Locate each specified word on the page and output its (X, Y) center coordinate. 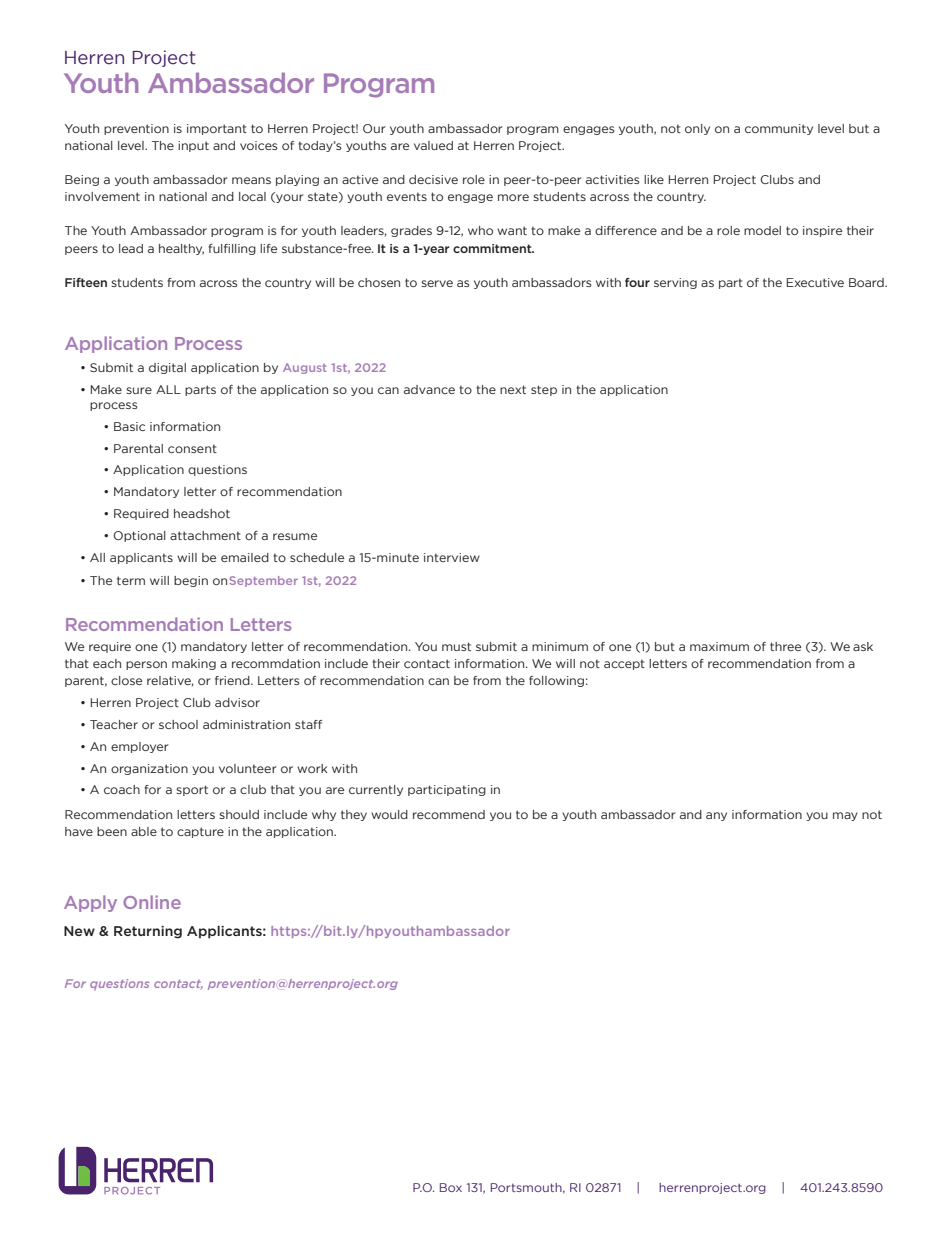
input (193, 146)
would (389, 814)
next (513, 389)
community (779, 129)
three (785, 646)
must (456, 646)
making (194, 664)
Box (451, 1187)
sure (139, 390)
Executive (815, 282)
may (845, 816)
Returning (148, 932)
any (716, 816)
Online (152, 902)
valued (433, 145)
